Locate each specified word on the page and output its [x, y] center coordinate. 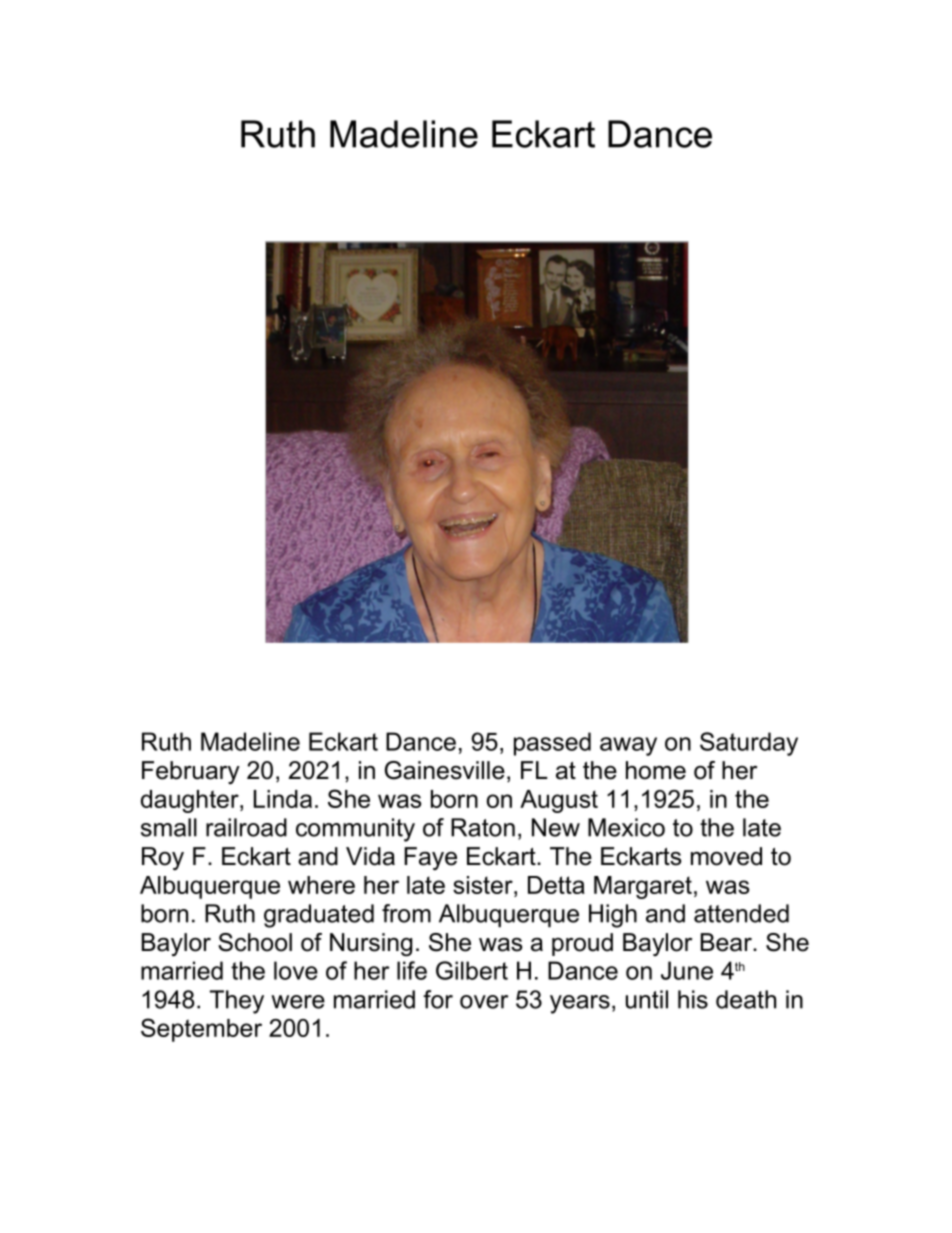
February [191, 773]
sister [484, 885]
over [484, 1002]
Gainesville [445, 770]
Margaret [643, 887]
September [201, 1030]
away [628, 746]
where [321, 885]
